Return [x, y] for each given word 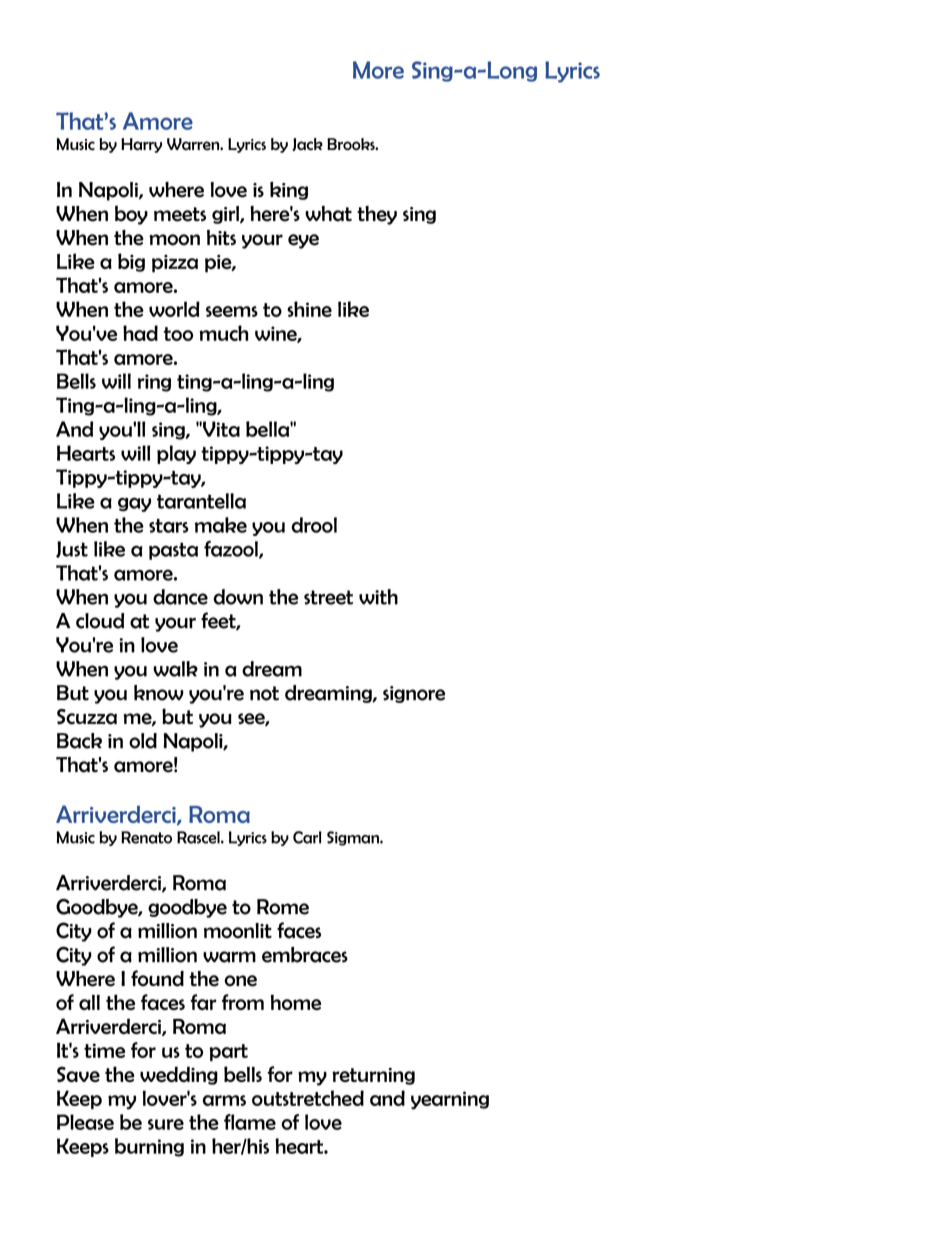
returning [373, 1076]
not [264, 693]
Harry [141, 145]
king [289, 190]
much [223, 333]
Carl [307, 837]
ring [154, 383]
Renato [146, 837]
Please [85, 1122]
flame [250, 1122]
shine [309, 309]
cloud [100, 621]
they [377, 215]
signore [414, 694]
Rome [283, 907]
